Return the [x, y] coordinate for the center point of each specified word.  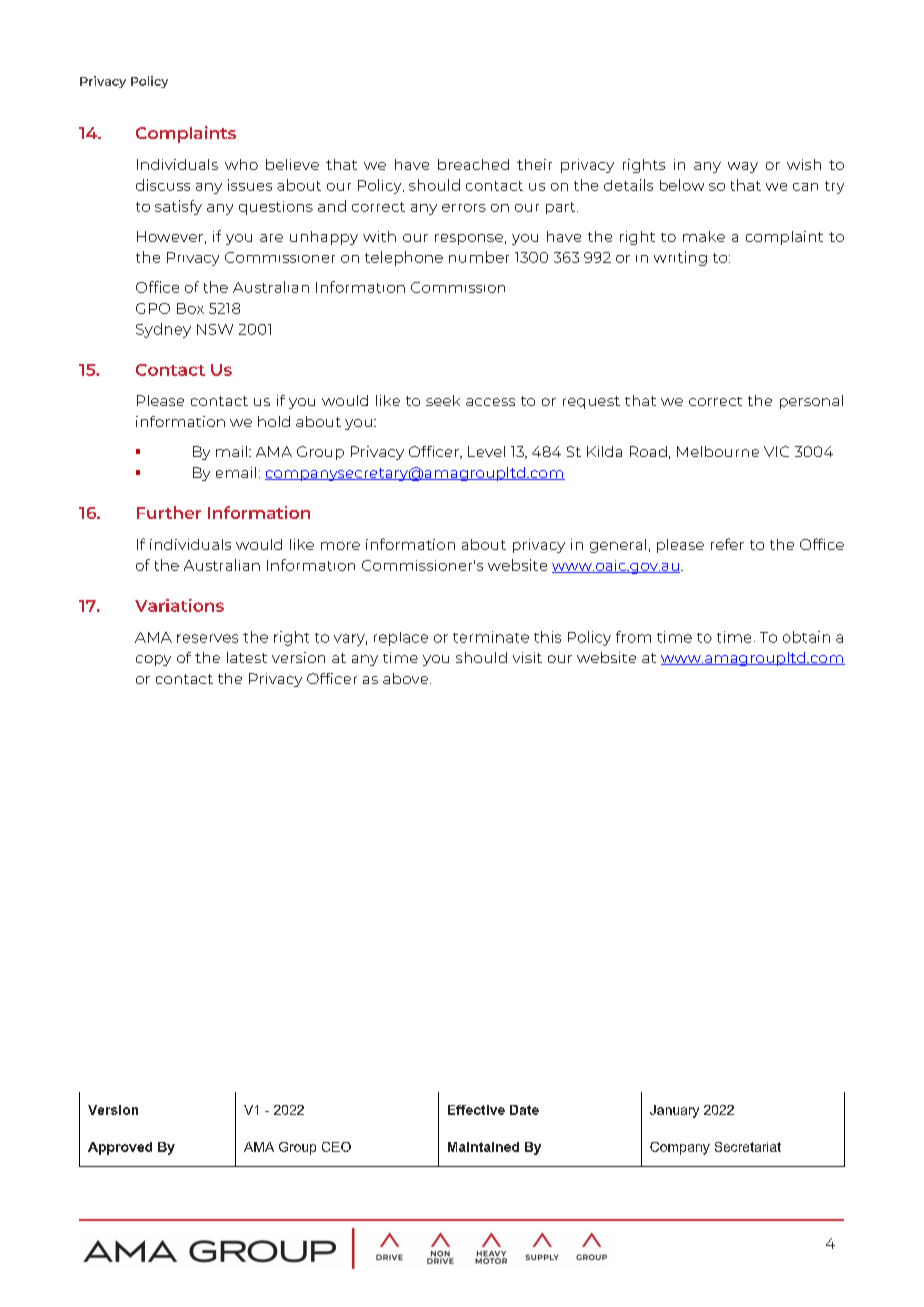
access [490, 402]
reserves [207, 638]
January [674, 1111]
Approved [120, 1148]
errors [464, 208]
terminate [491, 637]
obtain [806, 637]
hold [274, 421]
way [743, 167]
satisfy [178, 207]
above [407, 678]
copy [153, 660]
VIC [776, 451]
